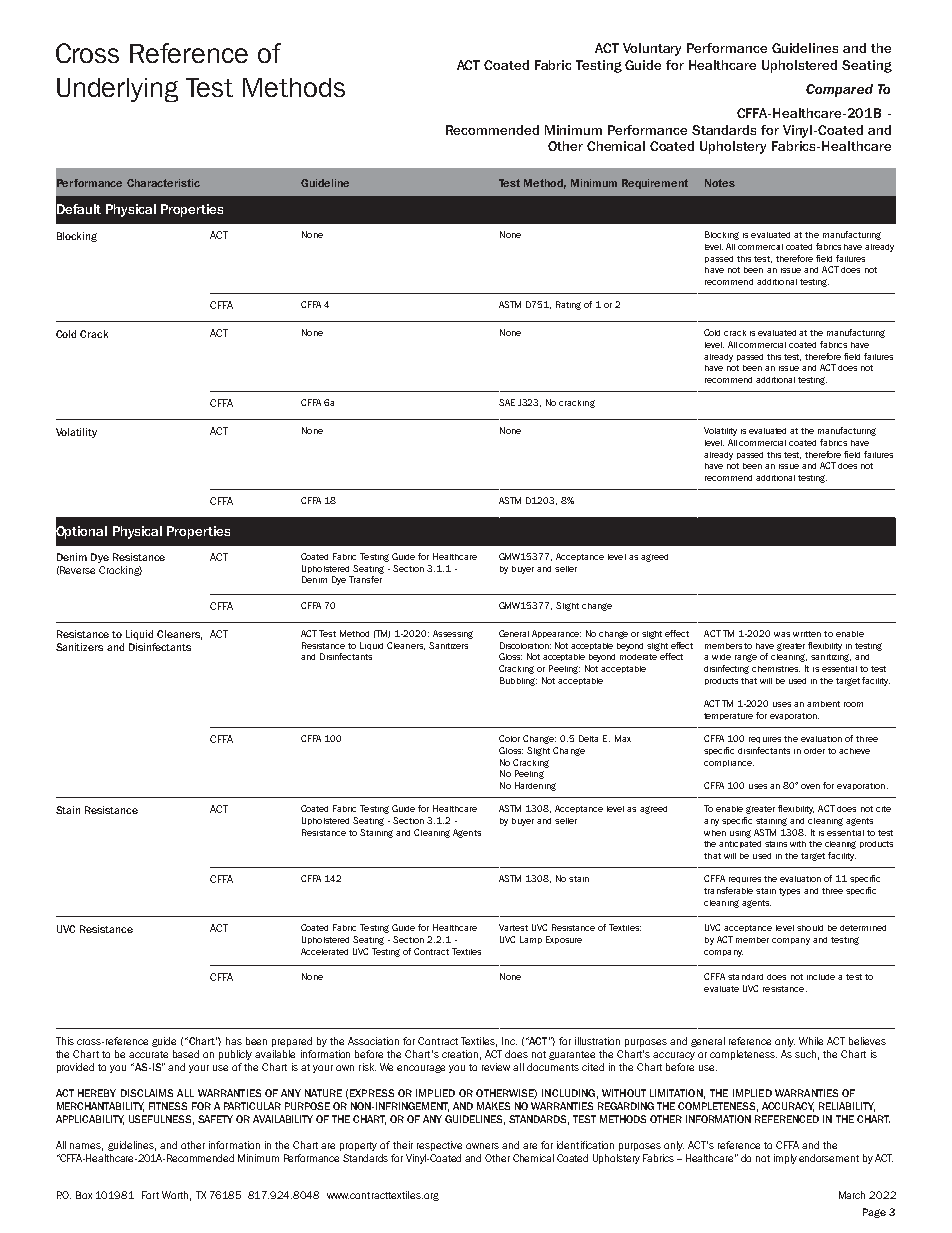 This image has width=952, height=1233. I want to click on Fort, so click(150, 1195).
